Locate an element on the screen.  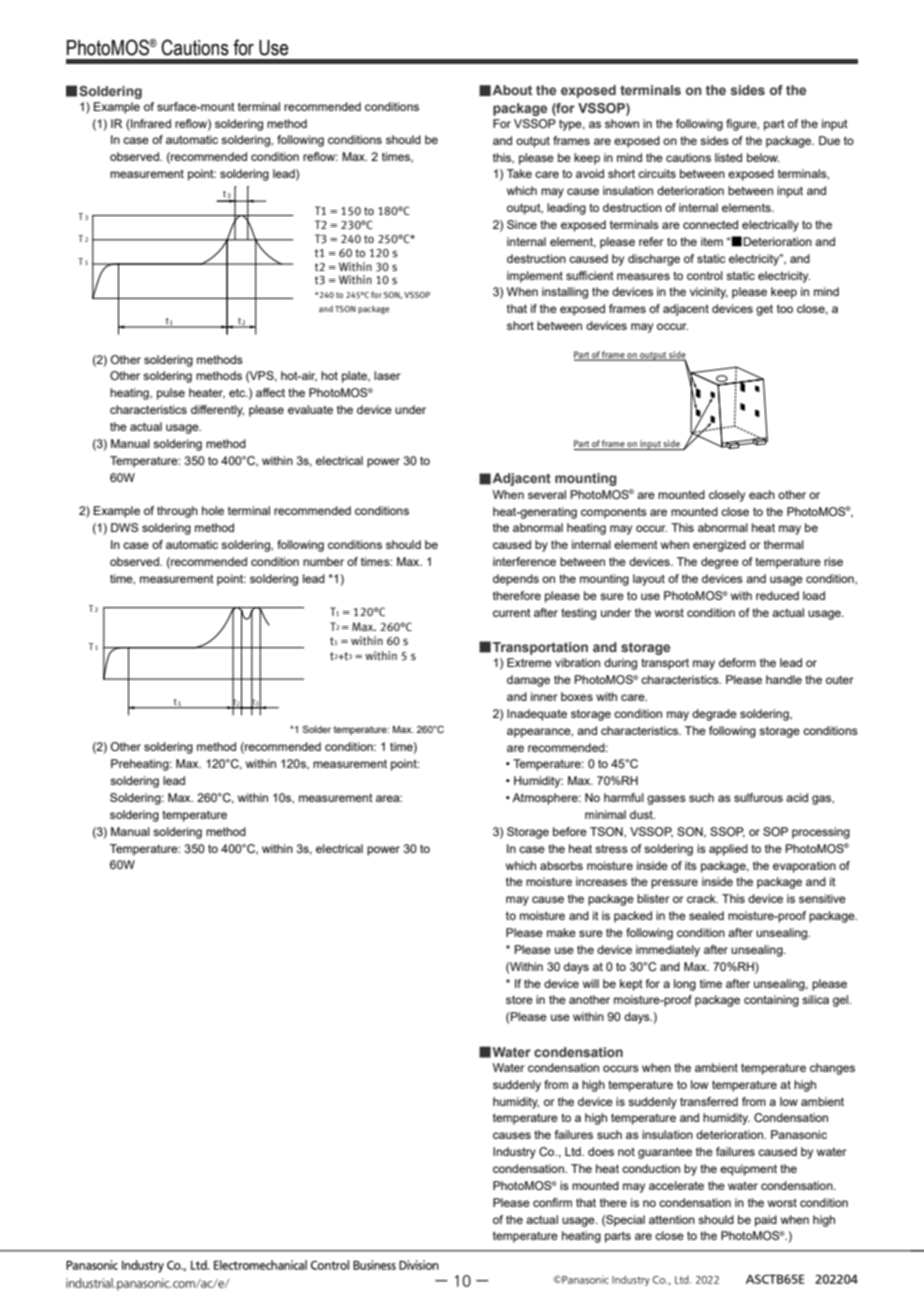
confirm is located at coordinates (552, 1202).
